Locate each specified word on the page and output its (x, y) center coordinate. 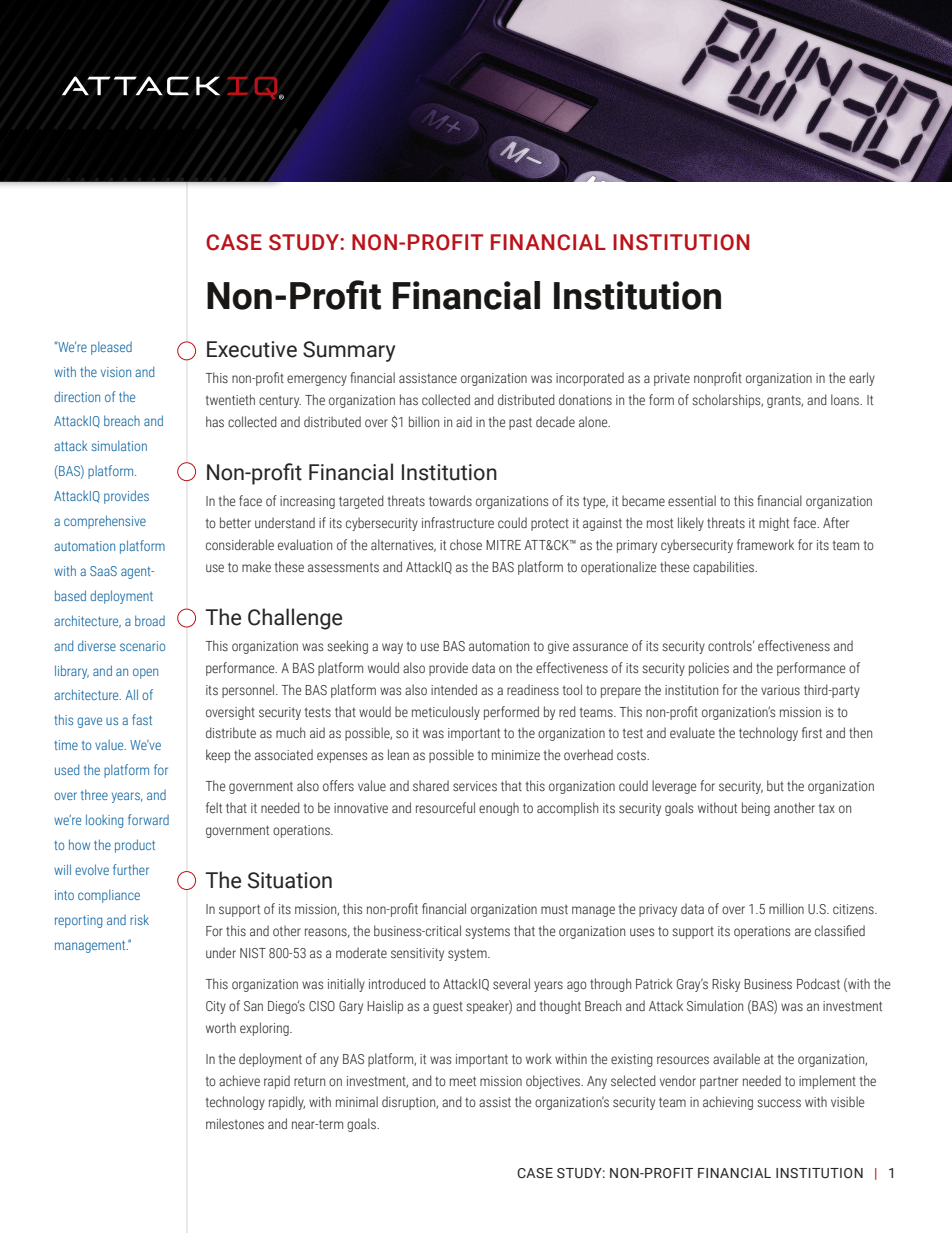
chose (466, 544)
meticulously (446, 713)
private (672, 379)
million (786, 908)
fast (142, 719)
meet (463, 1081)
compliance (109, 896)
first (812, 733)
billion (424, 421)
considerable (240, 544)
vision (116, 372)
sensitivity (417, 954)
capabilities (725, 568)
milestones (235, 1124)
